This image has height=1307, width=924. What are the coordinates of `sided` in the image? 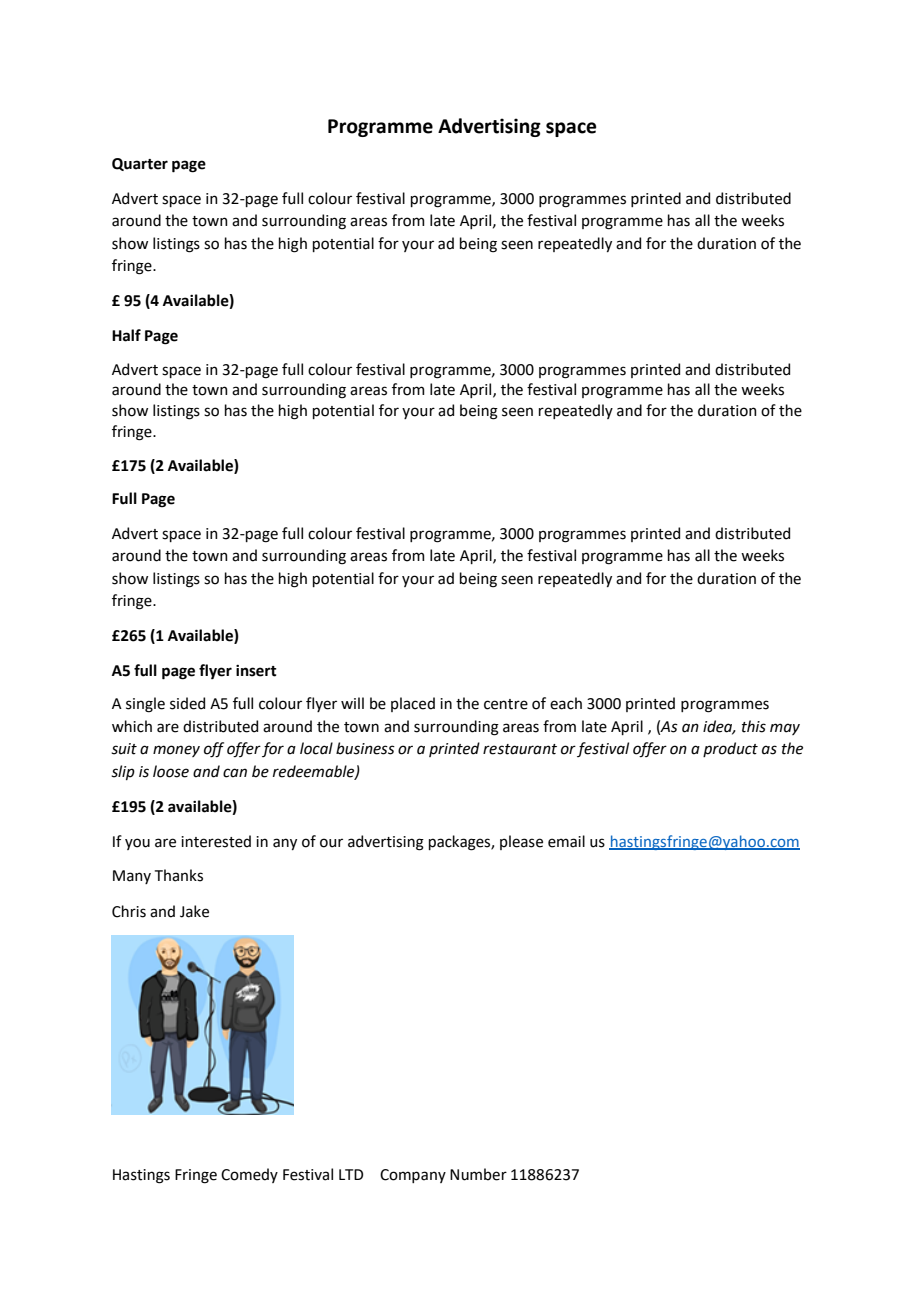 It's located at (187, 703).
